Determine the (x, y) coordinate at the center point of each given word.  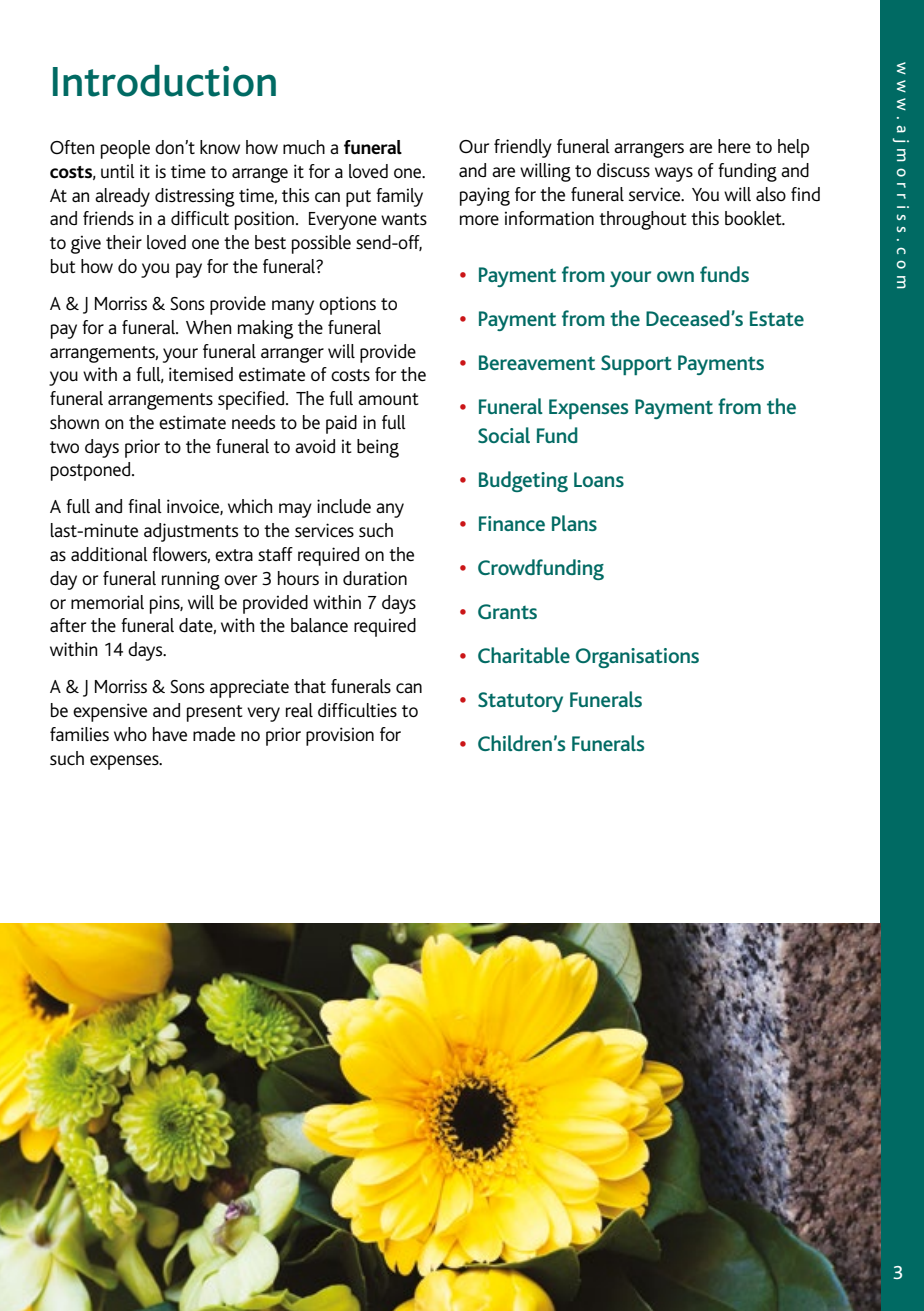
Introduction (164, 81)
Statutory (520, 702)
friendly (523, 148)
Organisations (637, 658)
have (170, 734)
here (734, 146)
